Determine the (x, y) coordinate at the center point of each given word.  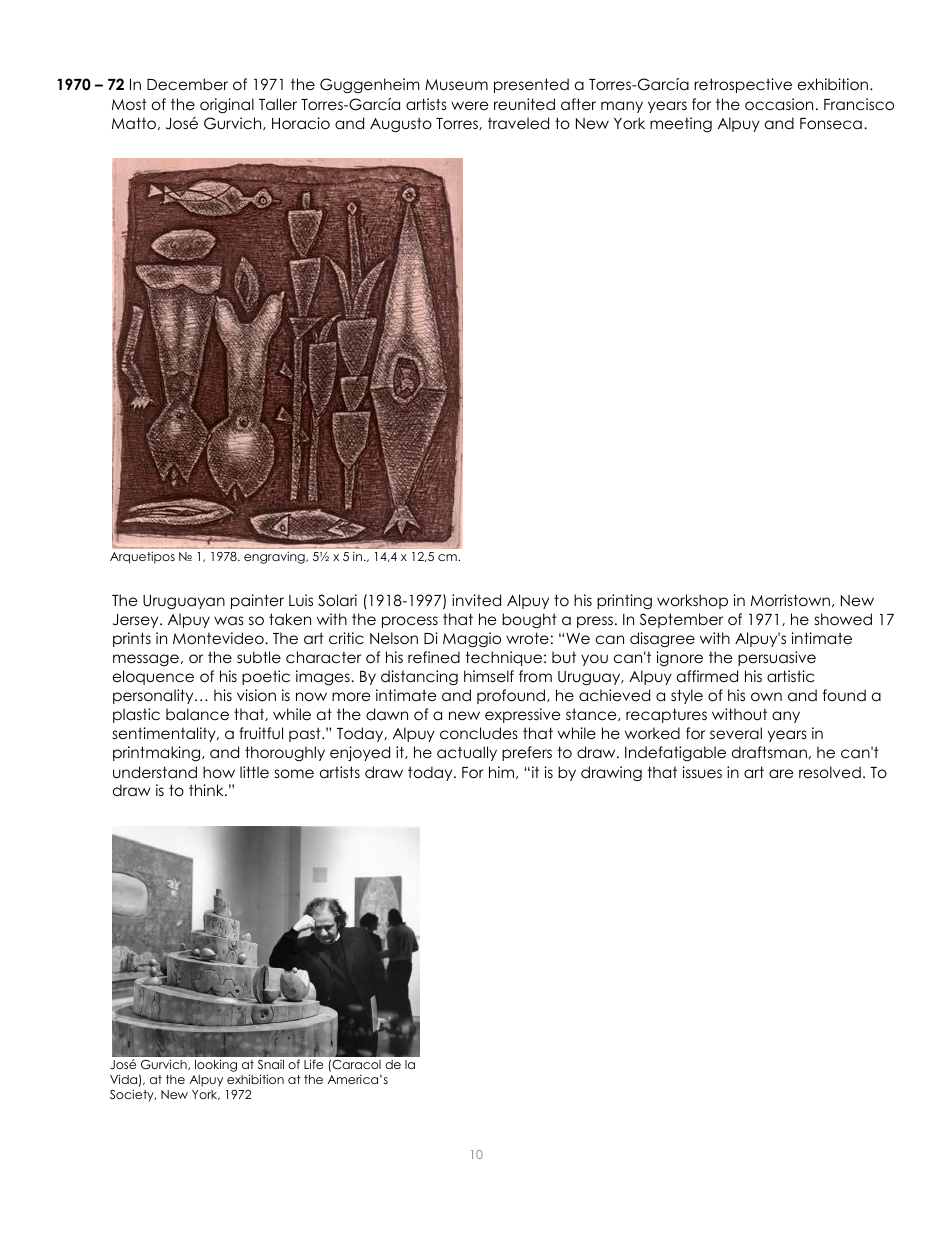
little (254, 772)
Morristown (790, 600)
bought (529, 621)
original (227, 106)
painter (257, 601)
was (229, 620)
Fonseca (831, 124)
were (470, 106)
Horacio (301, 123)
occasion (779, 104)
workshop (692, 601)
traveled (518, 123)
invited (476, 600)
